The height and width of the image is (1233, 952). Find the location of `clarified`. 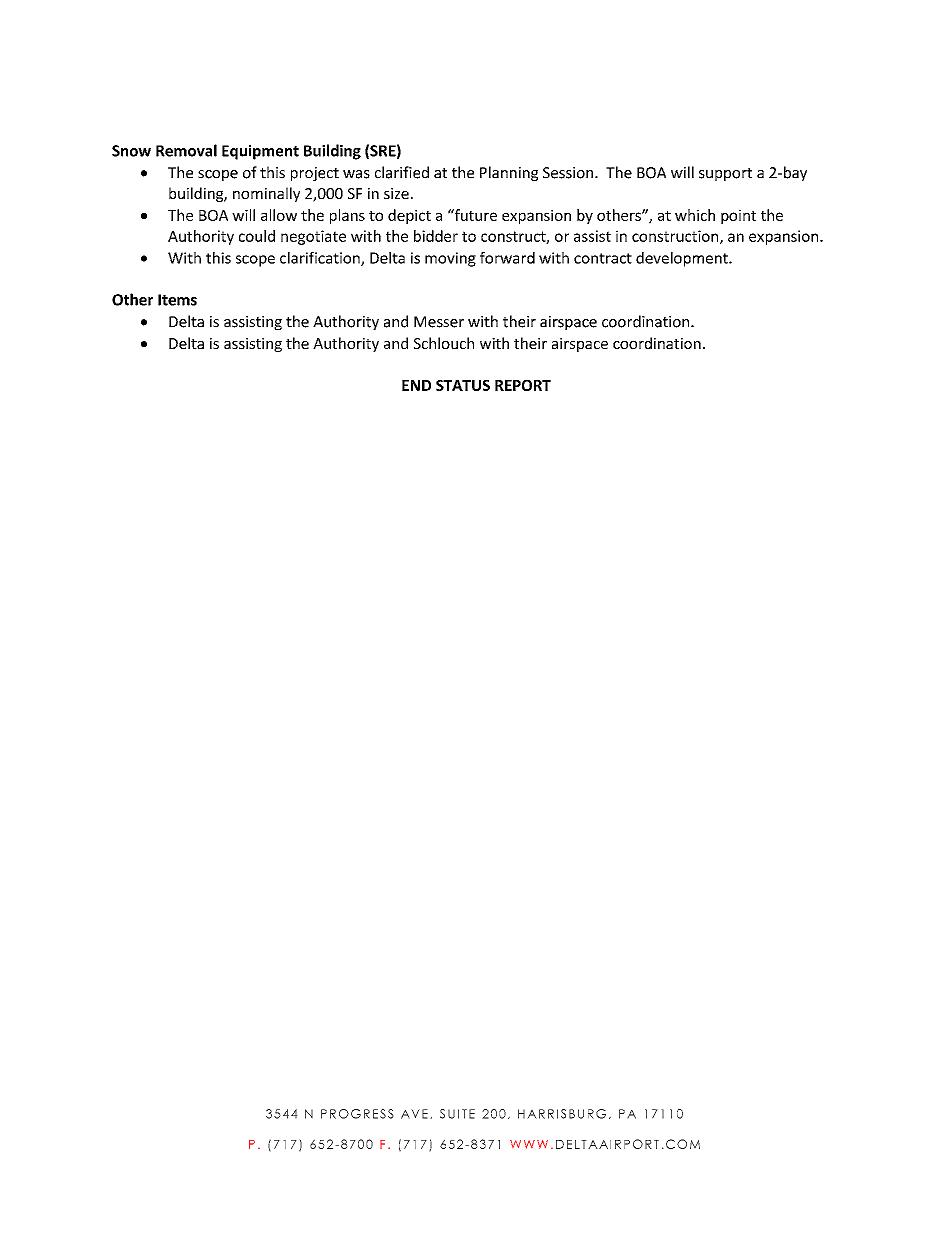

clarified is located at coordinates (402, 172).
